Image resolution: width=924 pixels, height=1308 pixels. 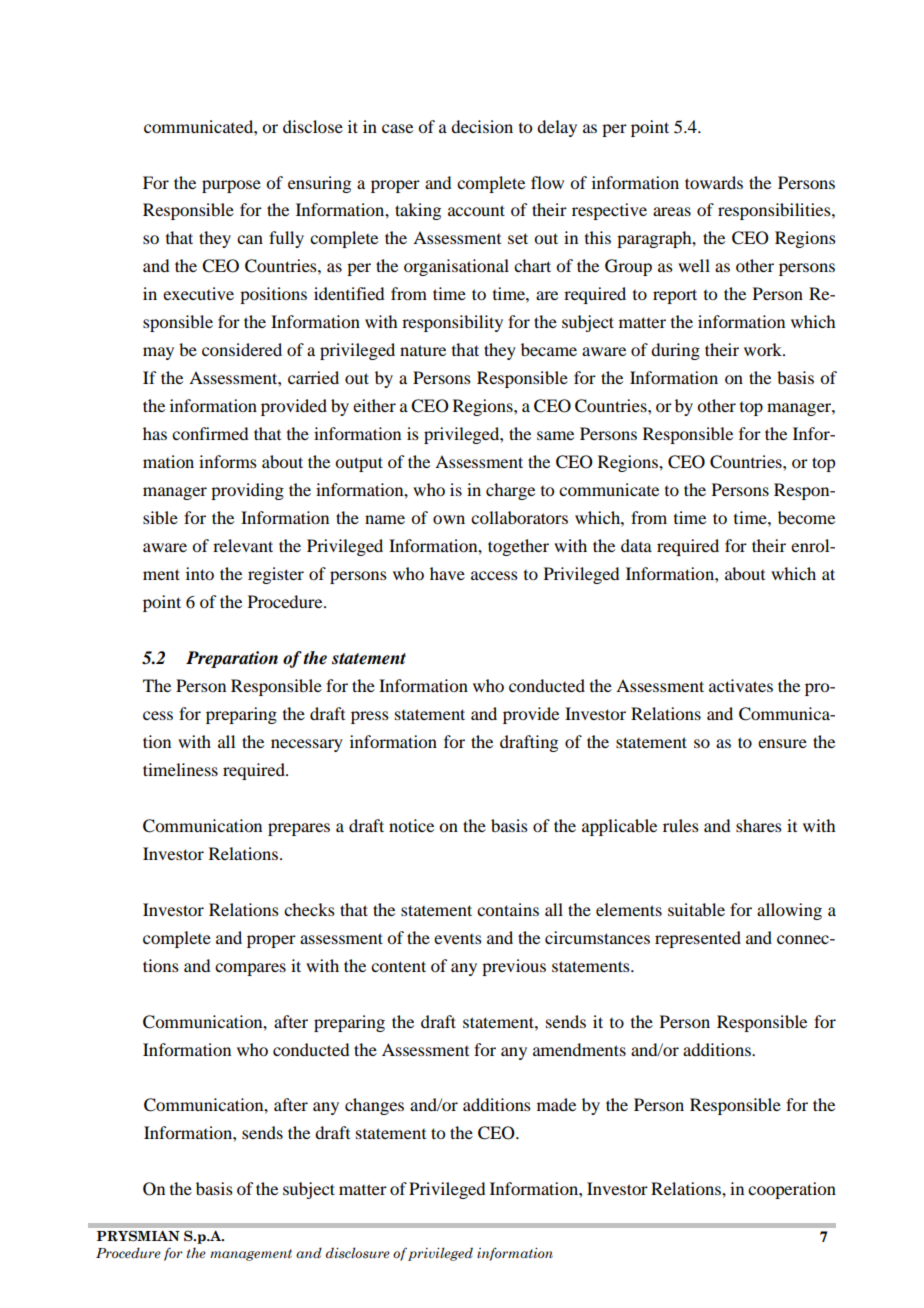 What do you see at coordinates (759, 825) in the document?
I see `shares` at bounding box center [759, 825].
